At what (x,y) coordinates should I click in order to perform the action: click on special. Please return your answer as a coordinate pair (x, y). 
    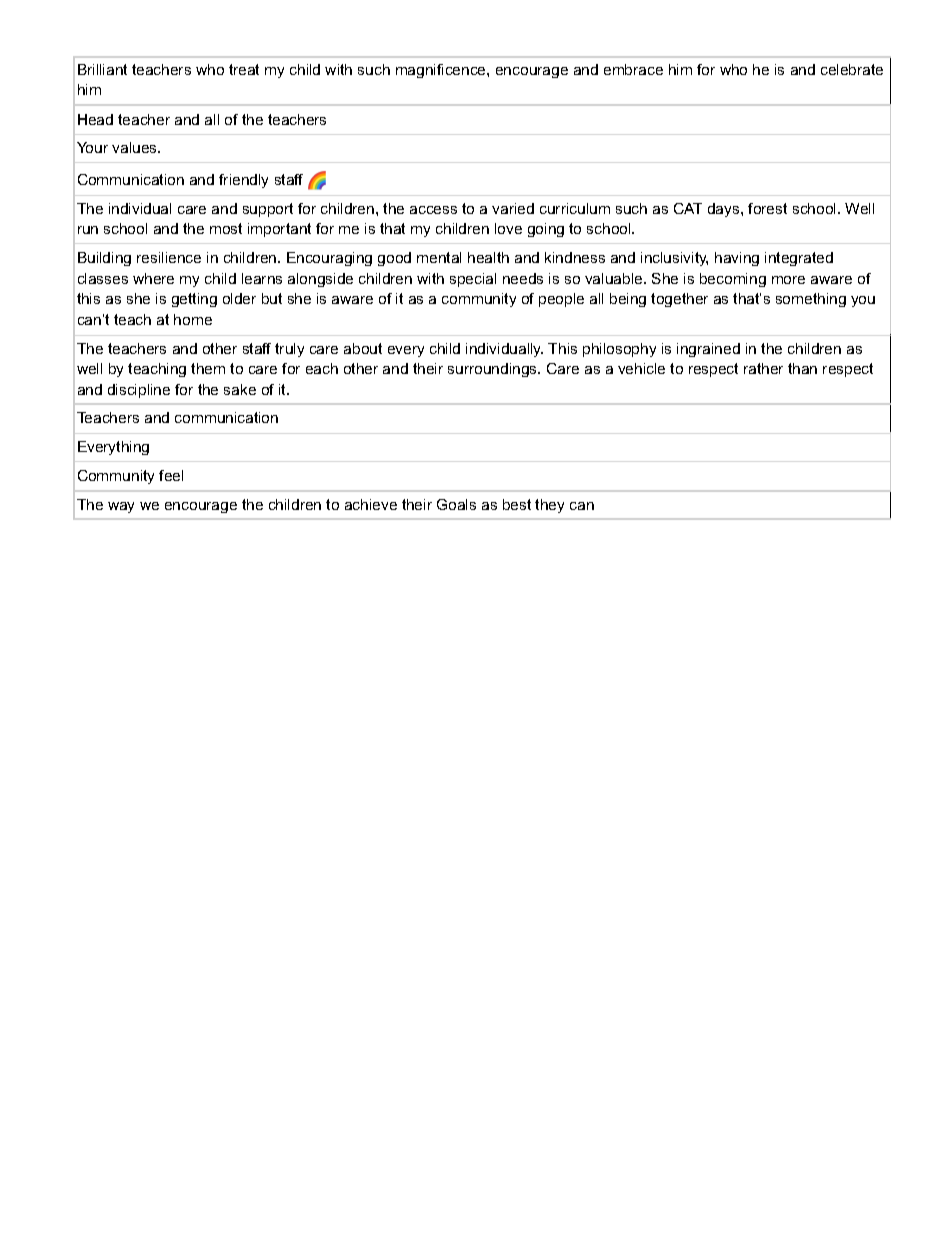
    Looking at the image, I should click on (473, 280).
